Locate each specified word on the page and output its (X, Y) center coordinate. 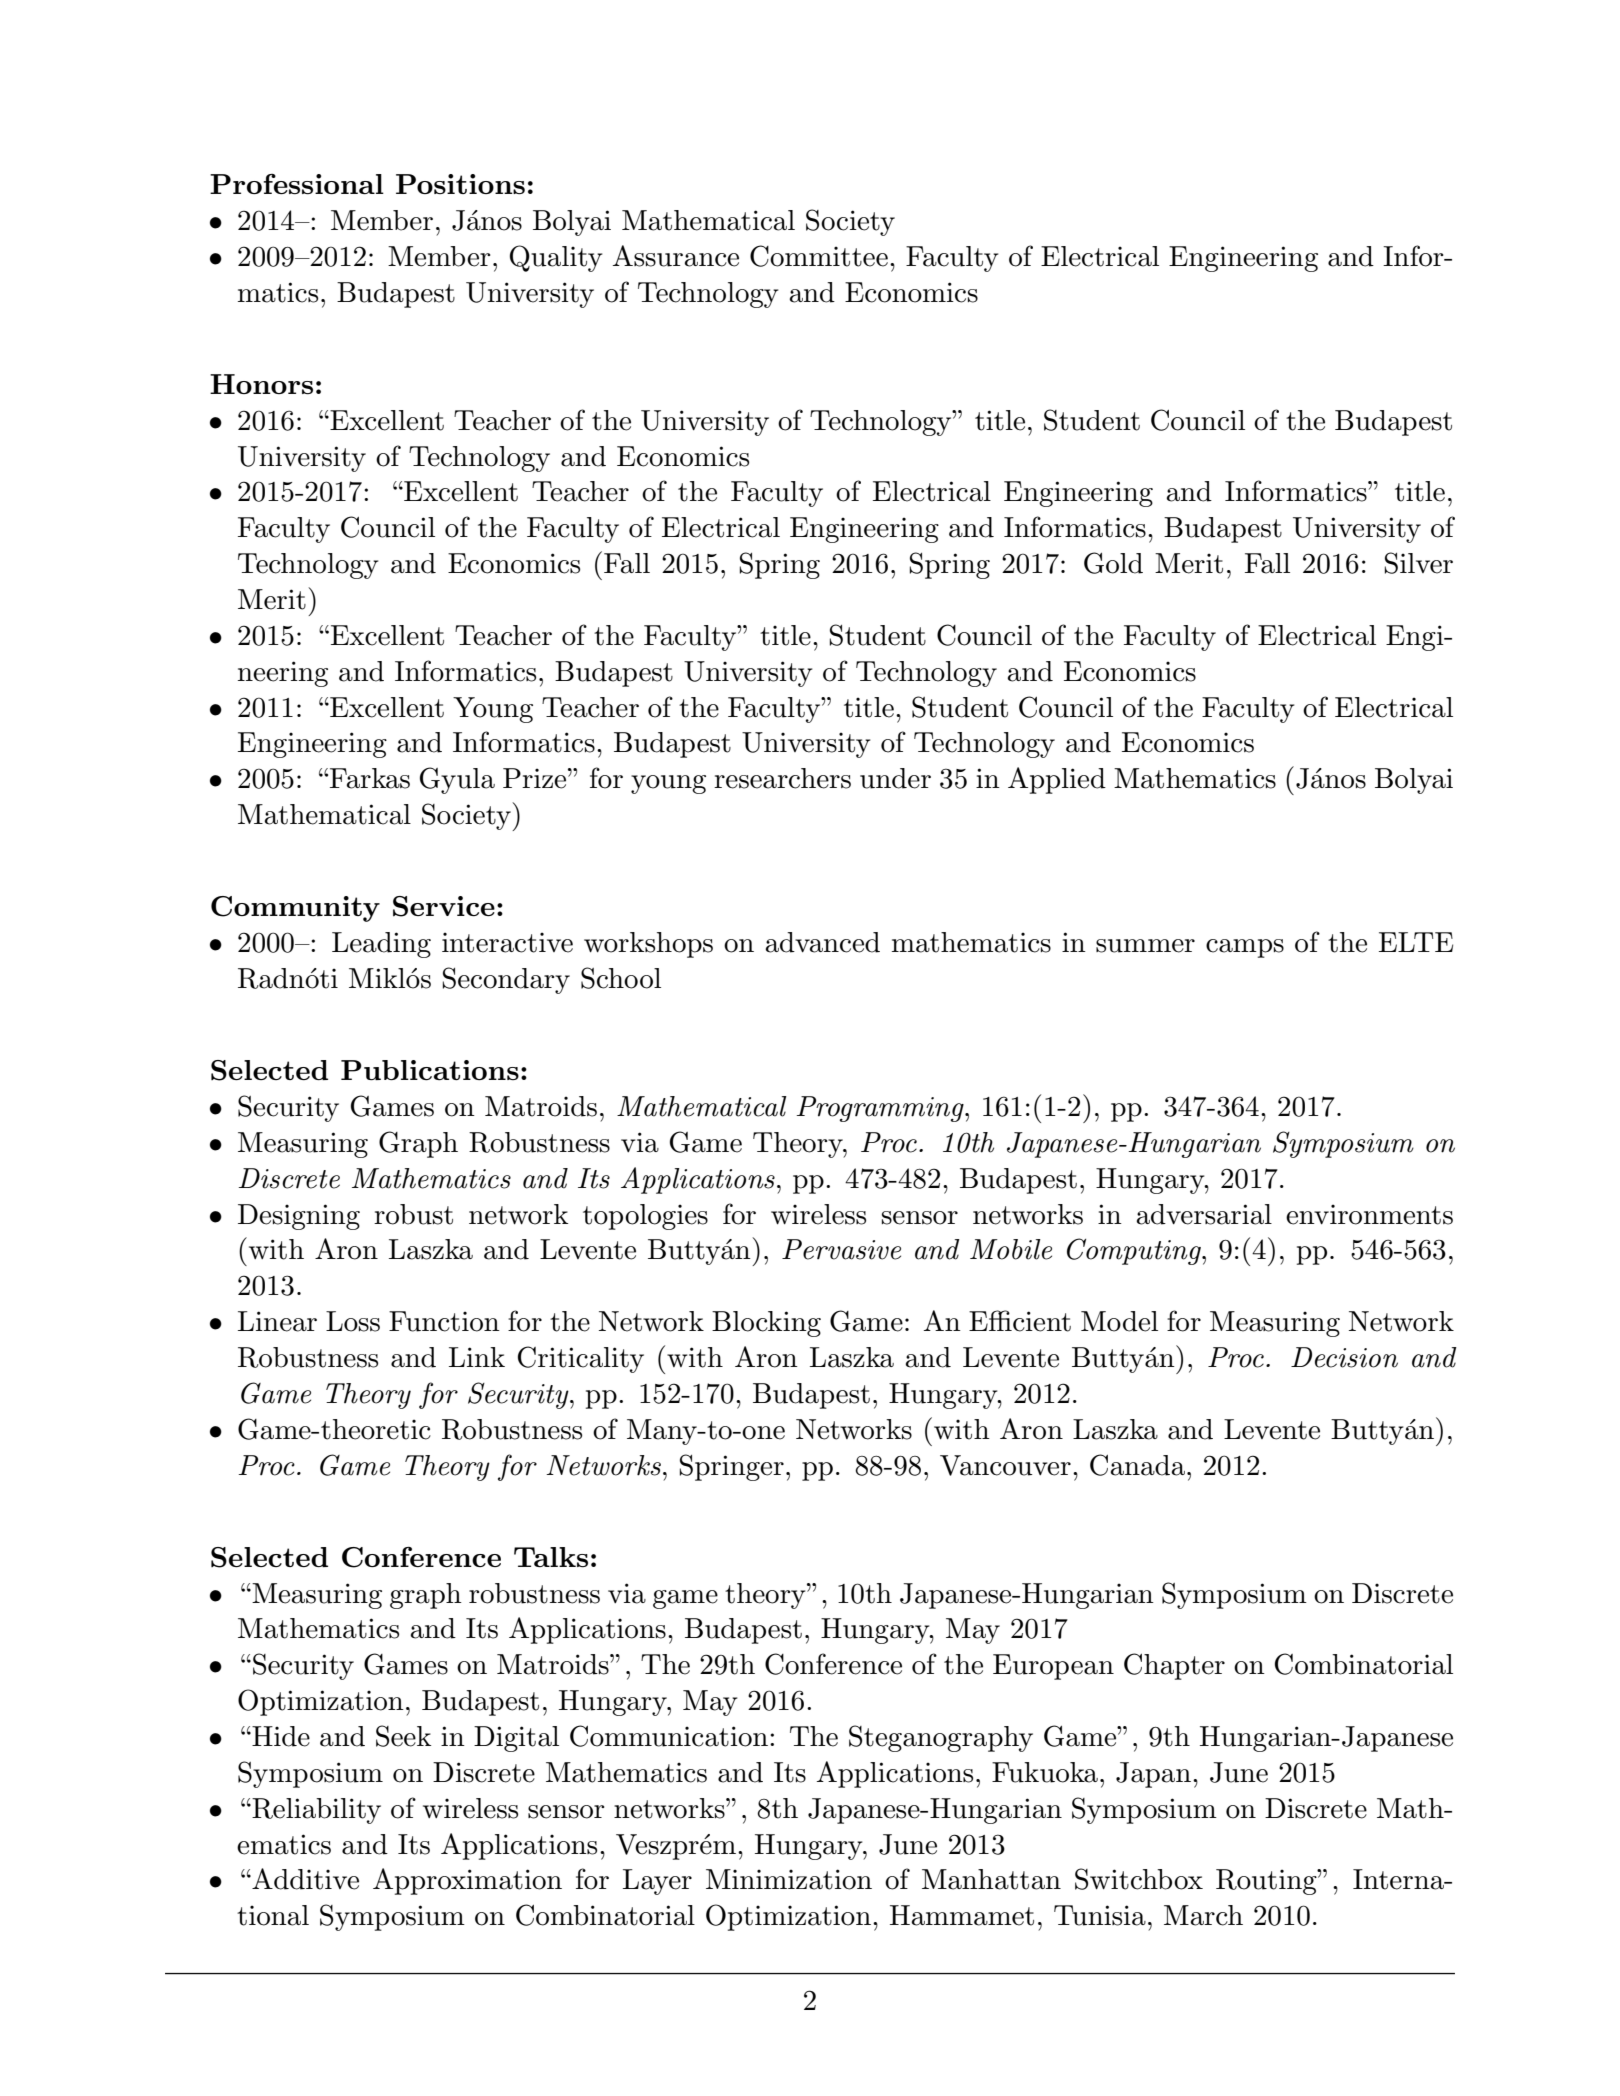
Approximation (467, 1881)
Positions (460, 184)
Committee (819, 256)
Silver (1419, 563)
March (1203, 1915)
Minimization (789, 1879)
